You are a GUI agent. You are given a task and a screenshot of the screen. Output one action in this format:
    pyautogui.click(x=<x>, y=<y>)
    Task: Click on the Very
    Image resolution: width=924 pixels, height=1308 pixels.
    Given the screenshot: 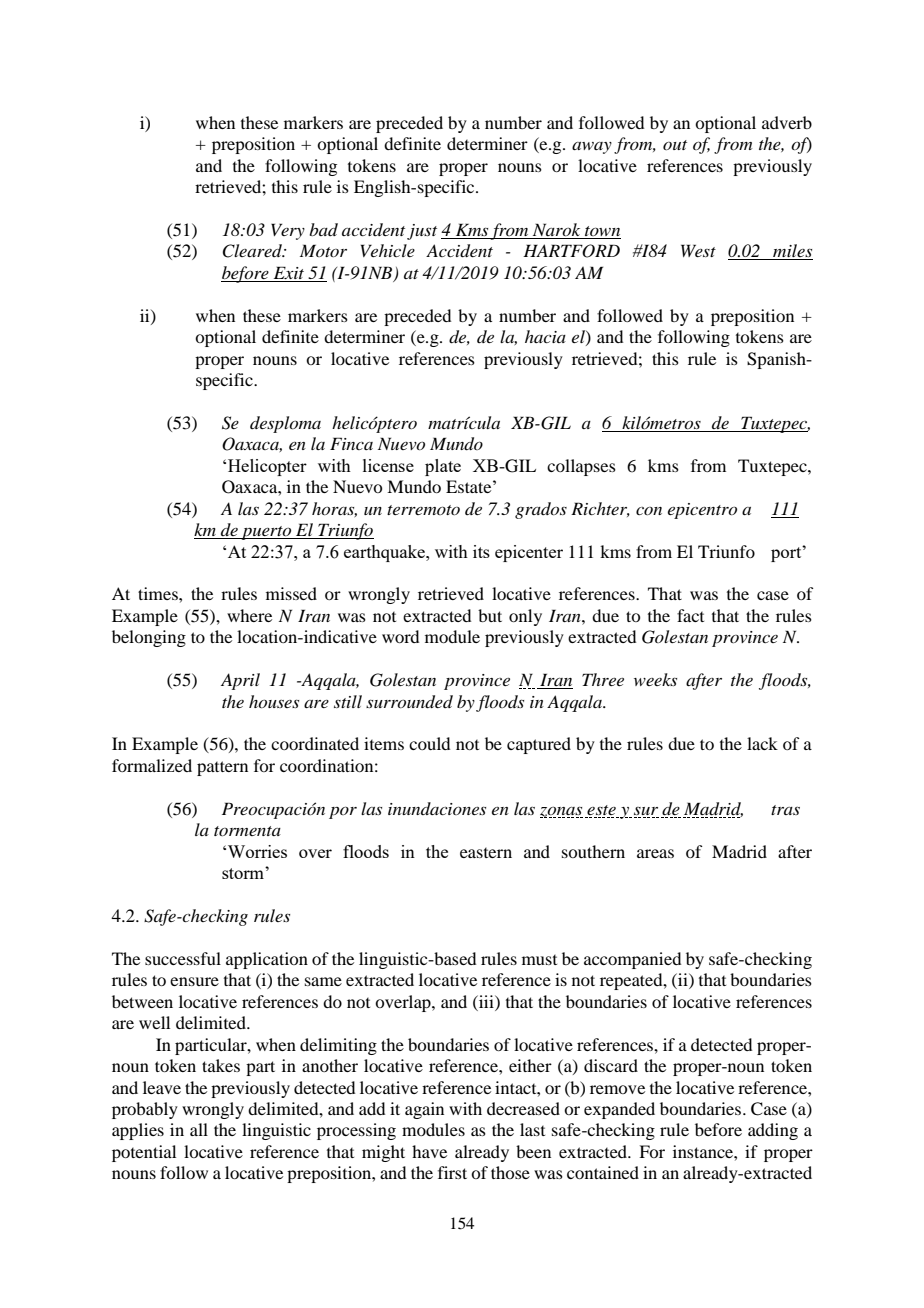 What is the action you would take?
    pyautogui.click(x=288, y=231)
